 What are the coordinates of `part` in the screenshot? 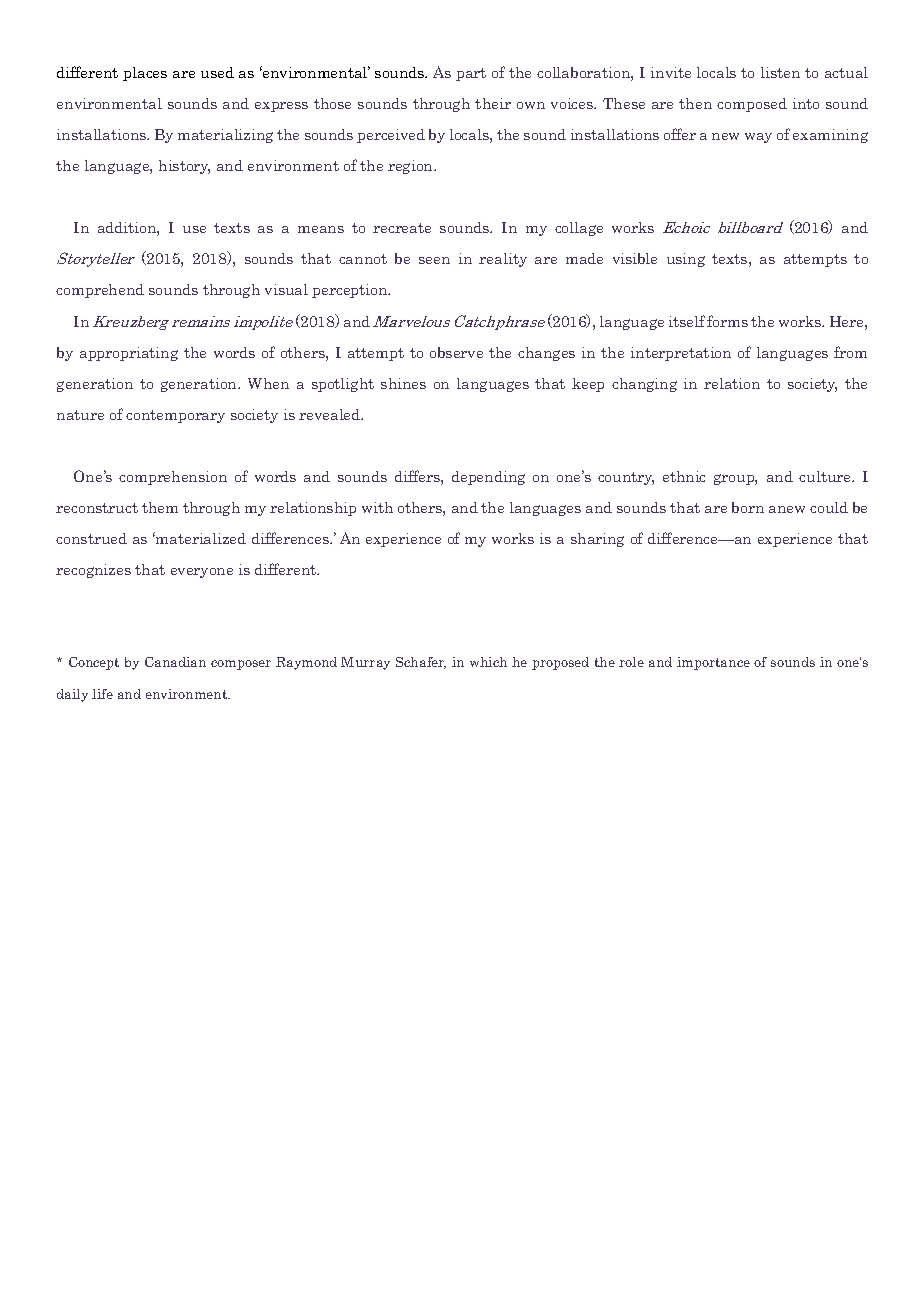 It's located at (471, 74).
